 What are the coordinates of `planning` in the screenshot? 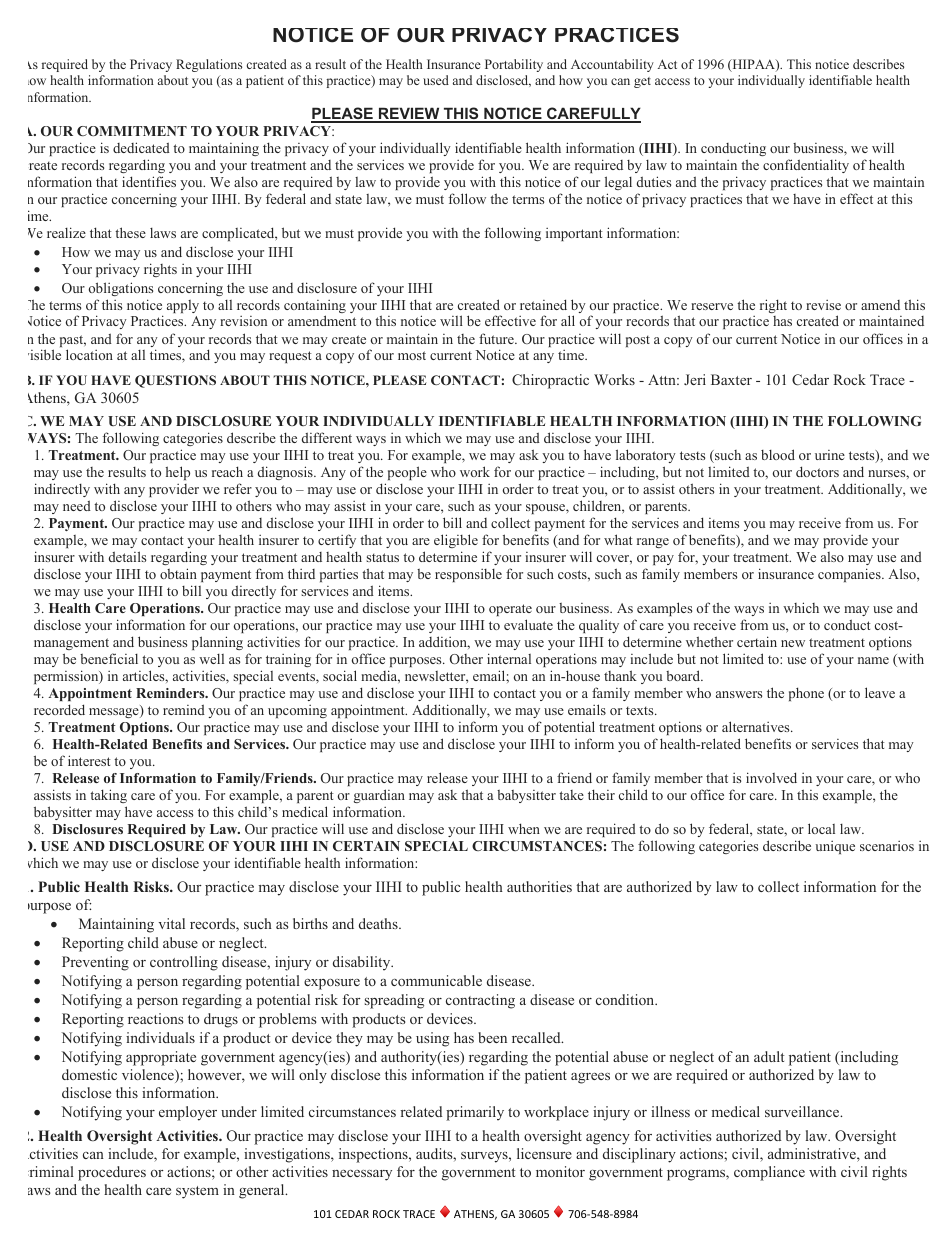 It's located at (217, 643).
